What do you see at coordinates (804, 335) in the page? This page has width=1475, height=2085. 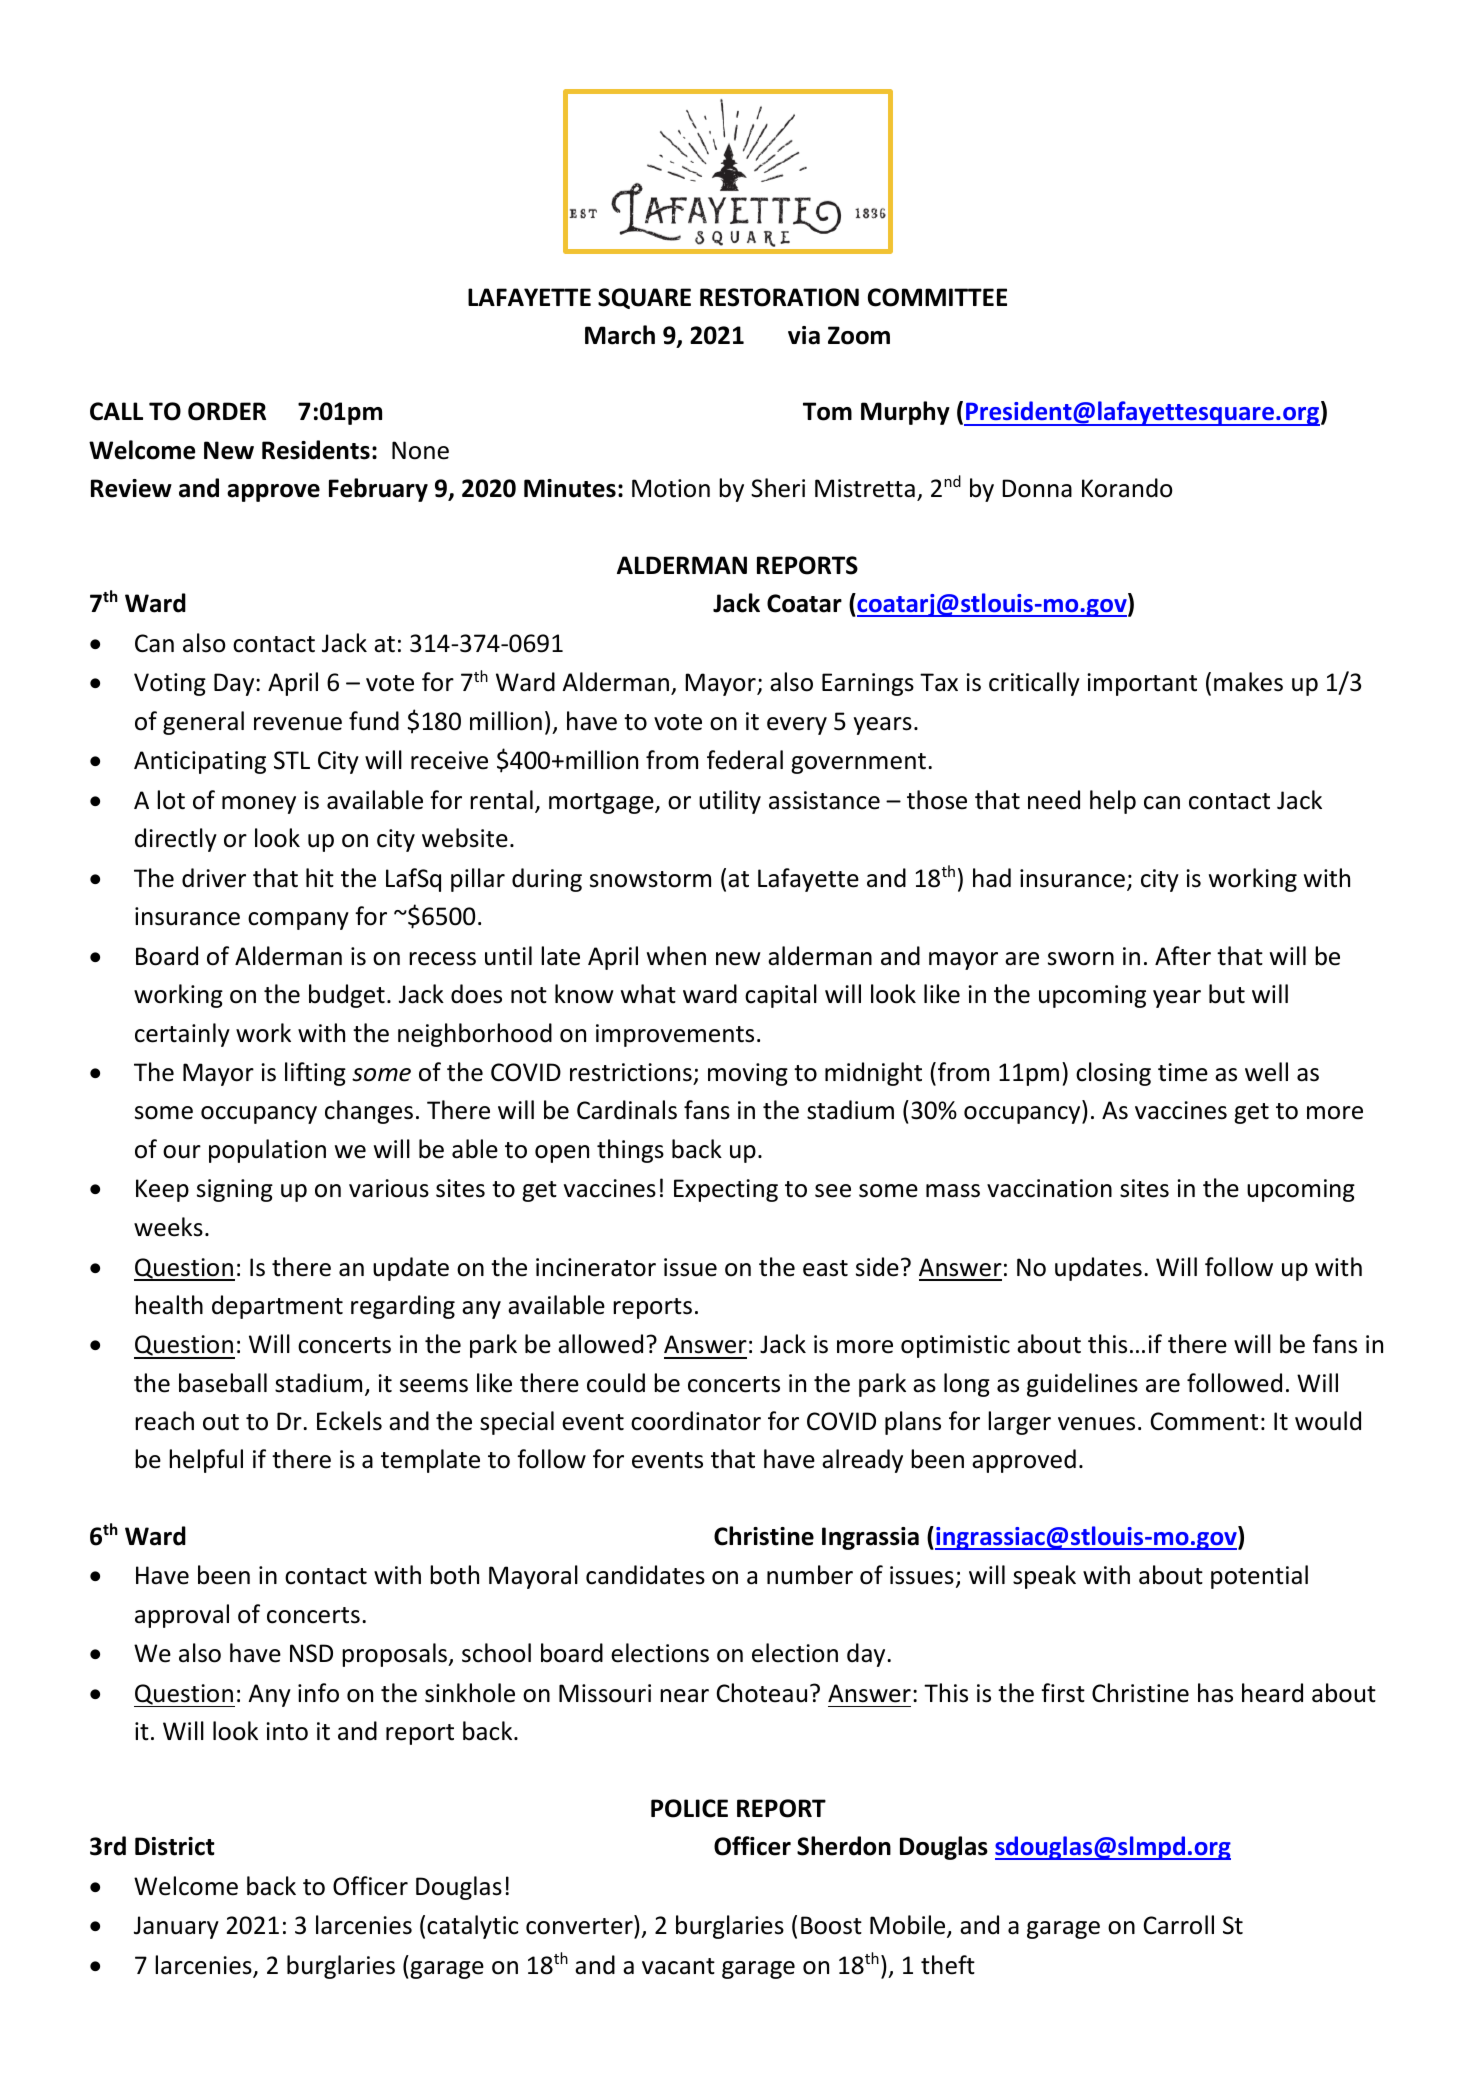 I see `via` at bounding box center [804, 335].
